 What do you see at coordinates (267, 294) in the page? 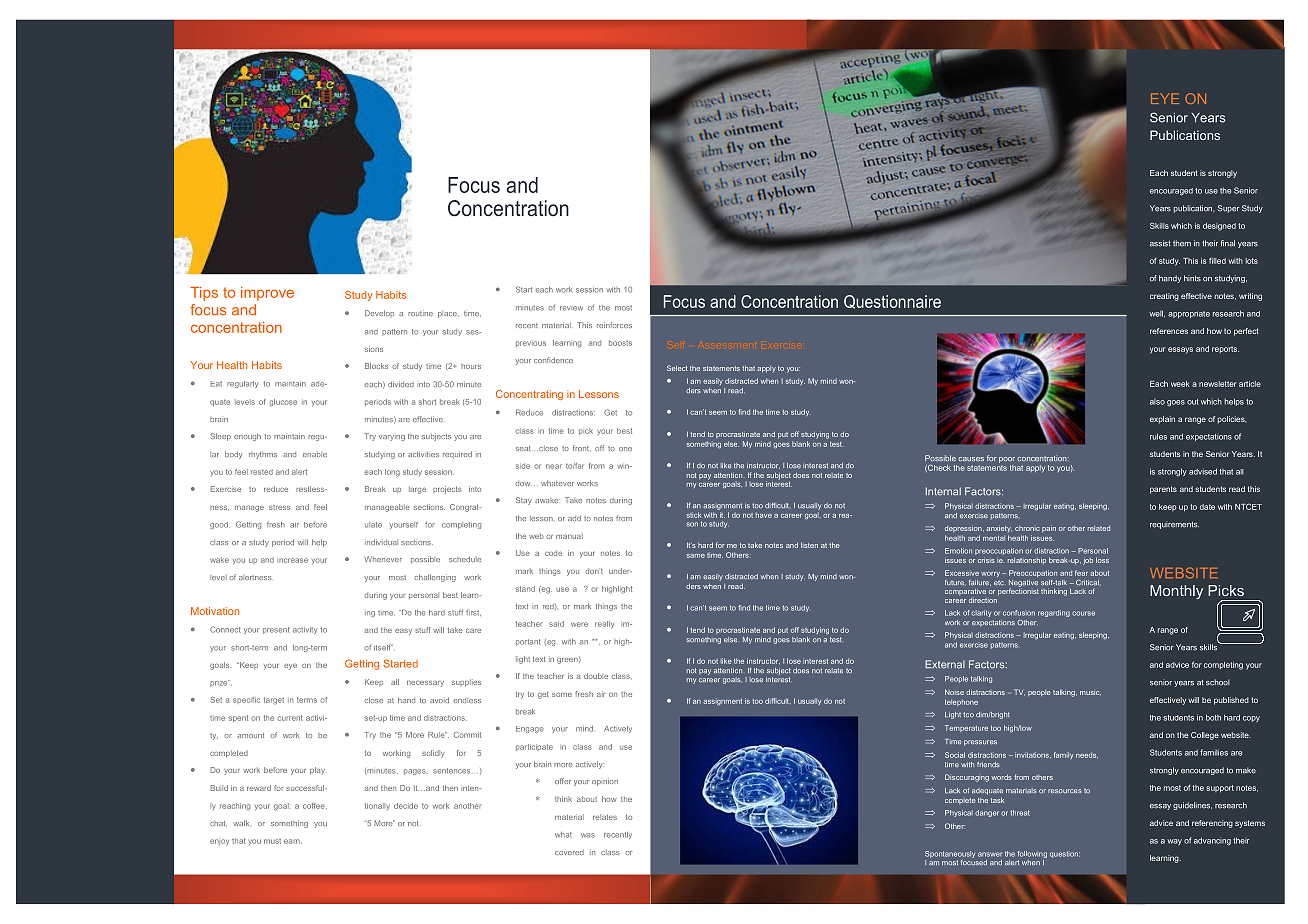
I see `improve` at bounding box center [267, 294].
